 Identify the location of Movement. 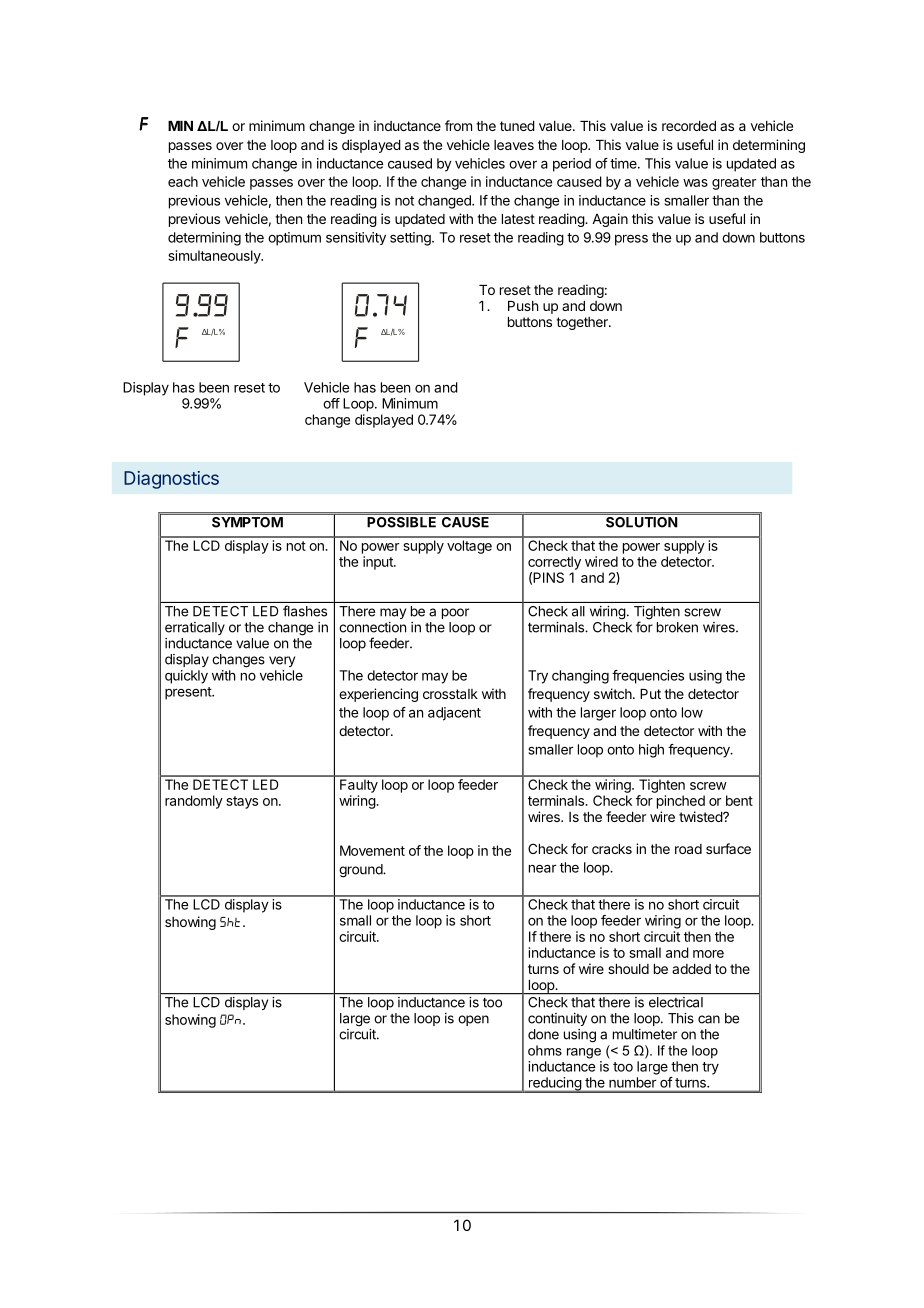
(372, 850).
